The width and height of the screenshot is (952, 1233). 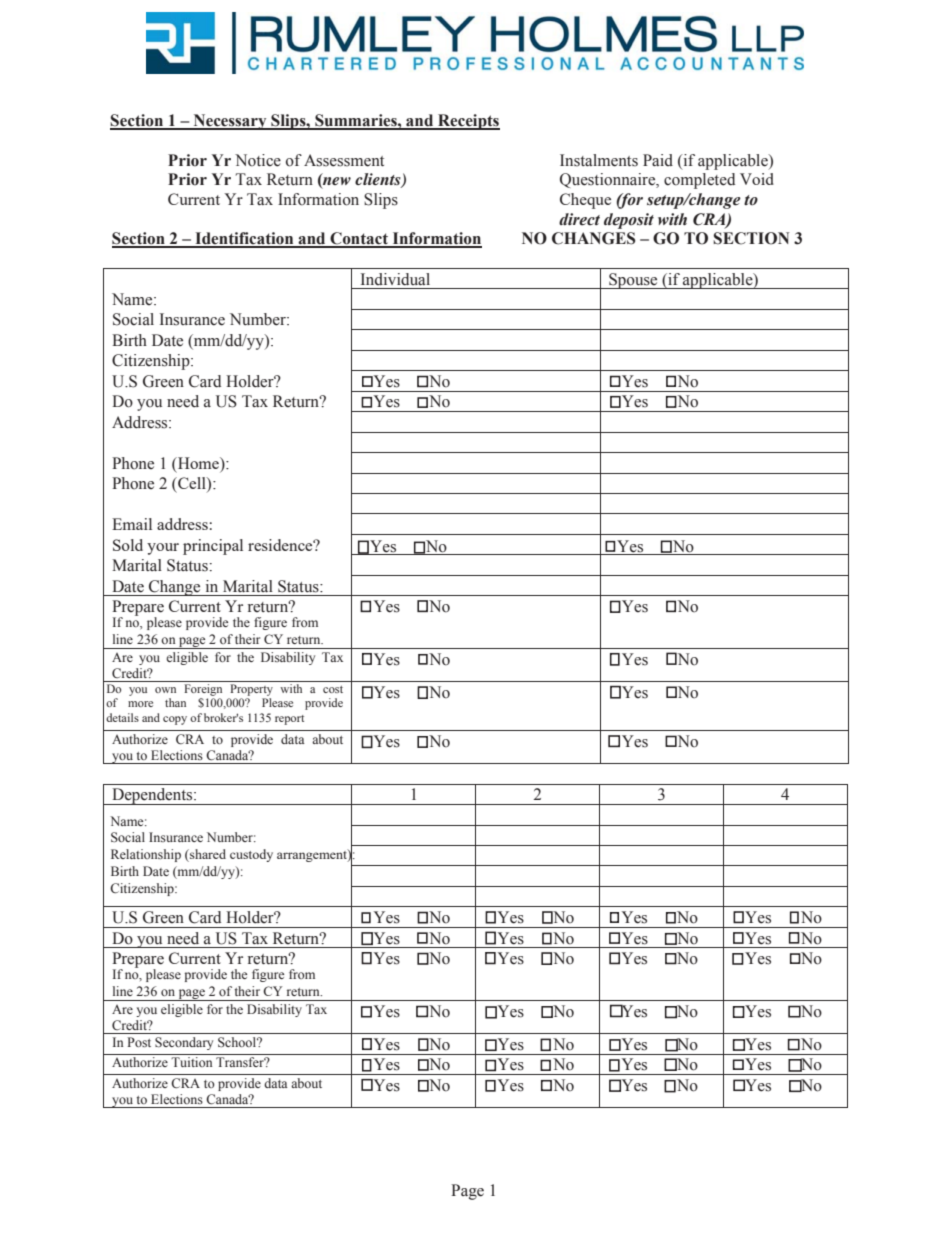 What do you see at coordinates (175, 702) in the screenshot?
I see `than` at bounding box center [175, 702].
